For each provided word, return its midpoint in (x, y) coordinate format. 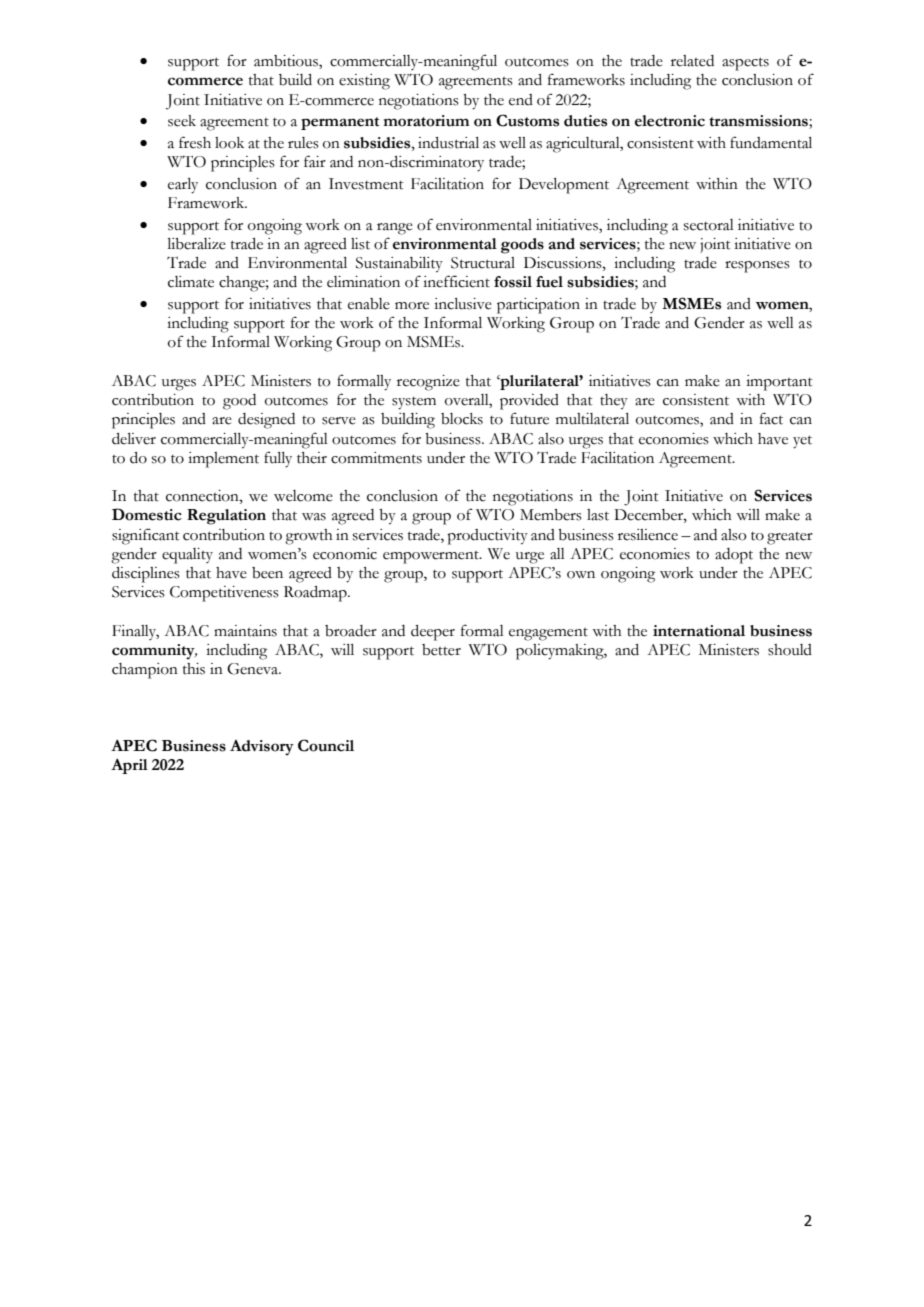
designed (266, 421)
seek (182, 121)
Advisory (262, 748)
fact (771, 418)
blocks (462, 419)
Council (326, 745)
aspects (745, 64)
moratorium (426, 121)
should (790, 650)
